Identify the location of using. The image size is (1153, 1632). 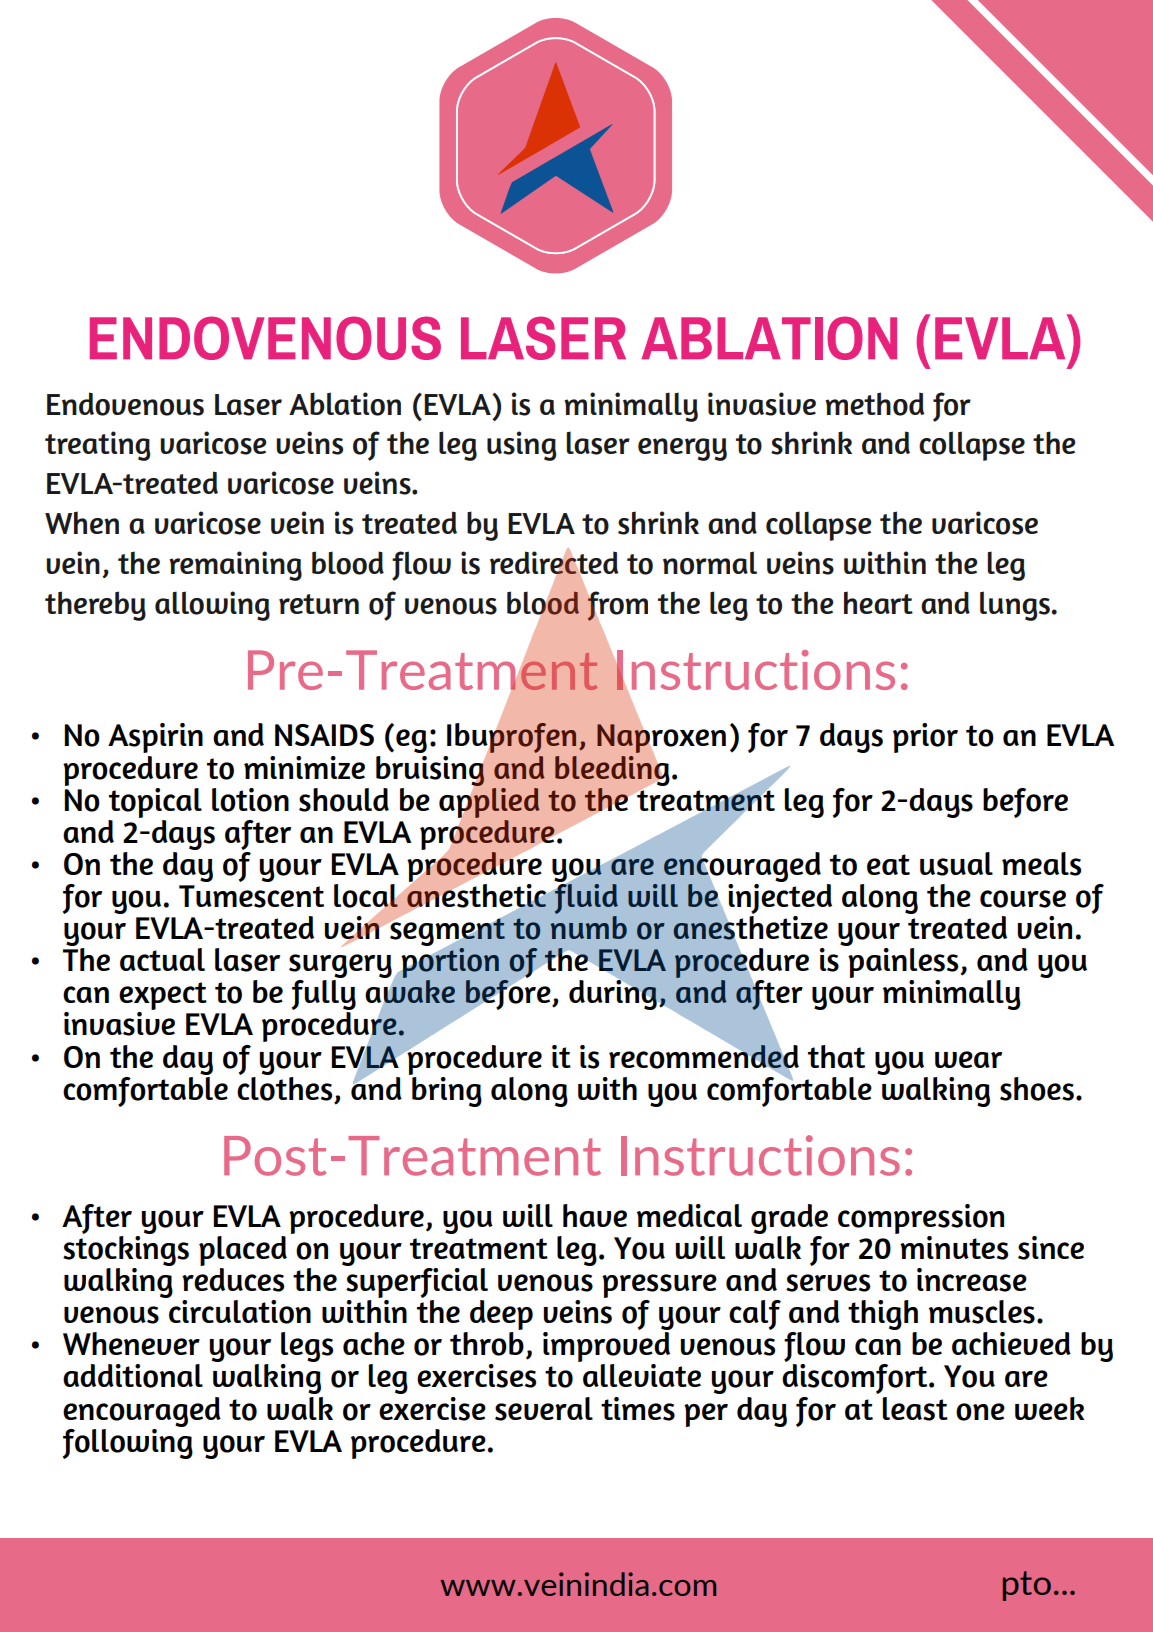
(521, 446).
